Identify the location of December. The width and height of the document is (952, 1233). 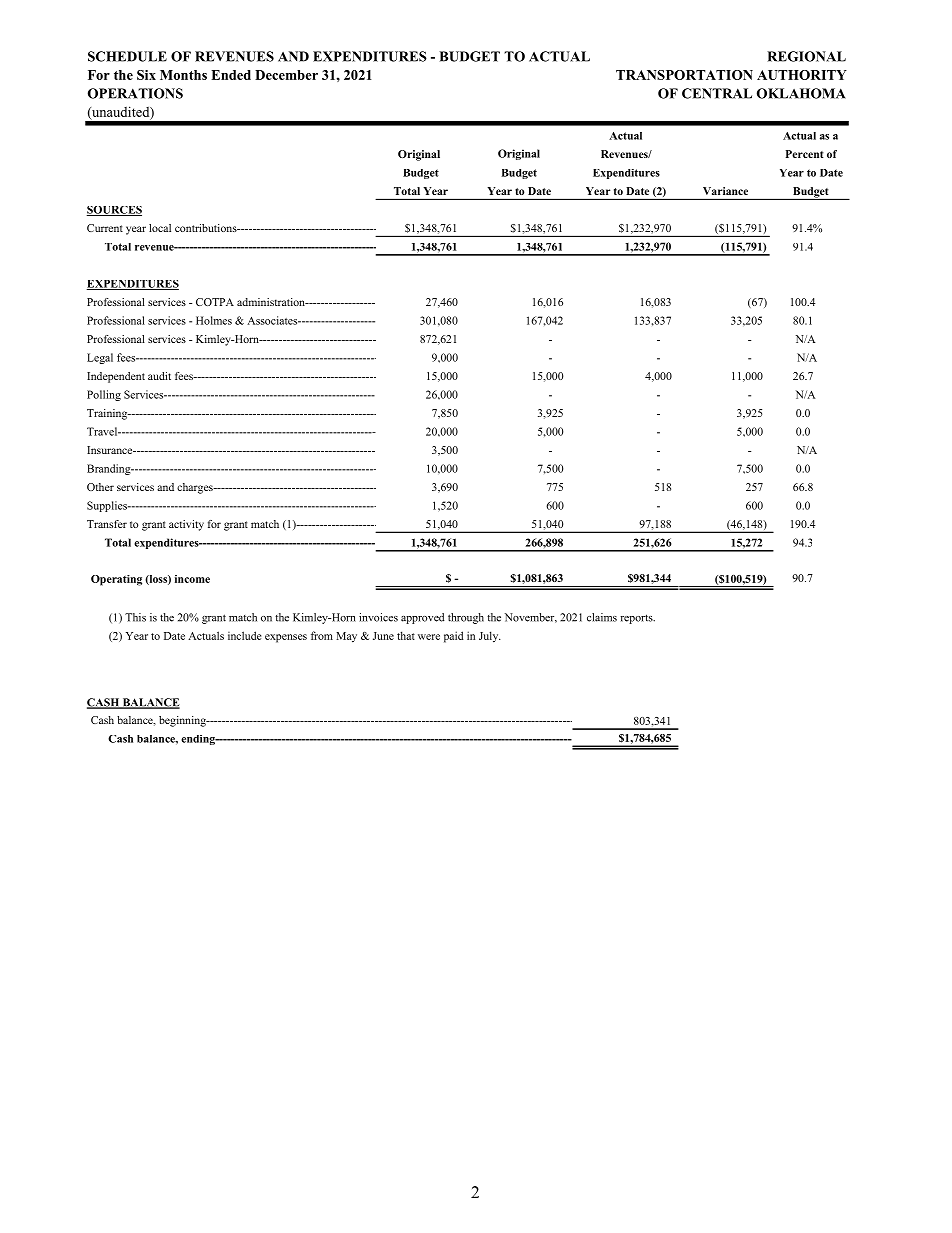
(286, 75).
